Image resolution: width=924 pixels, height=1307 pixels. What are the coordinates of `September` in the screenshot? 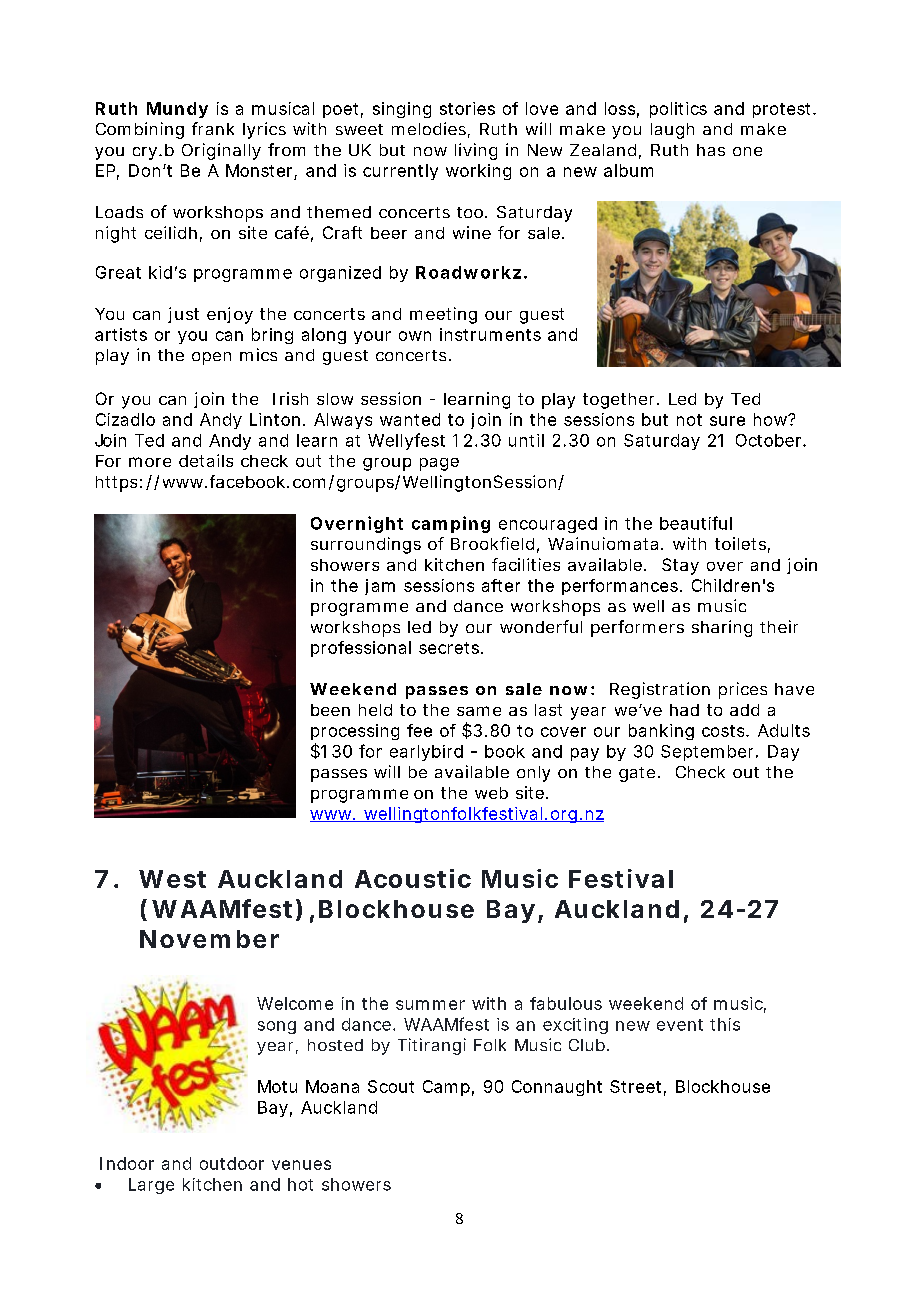 It's located at (709, 753).
